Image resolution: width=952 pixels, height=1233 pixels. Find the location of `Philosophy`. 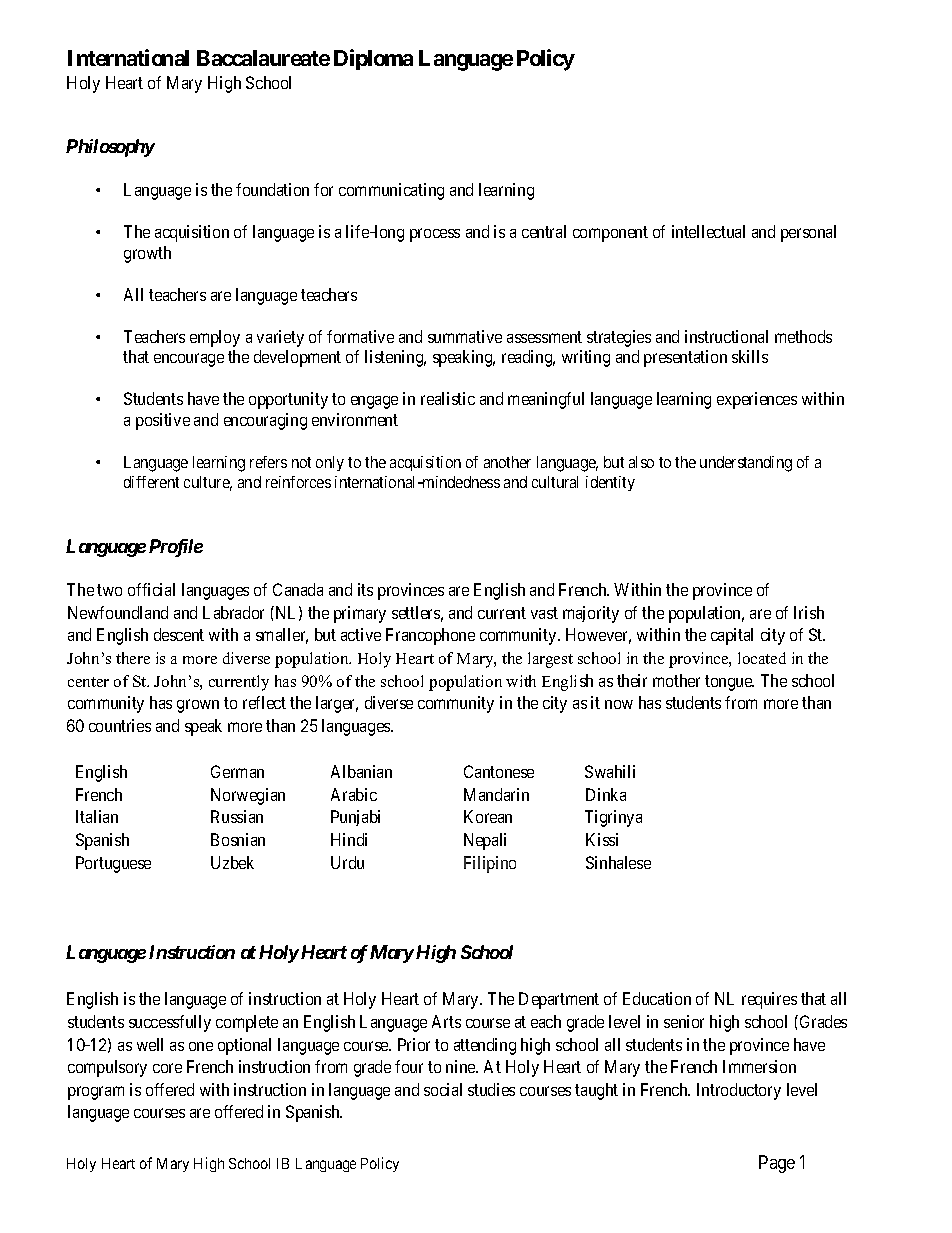

Philosophy is located at coordinates (110, 148).
